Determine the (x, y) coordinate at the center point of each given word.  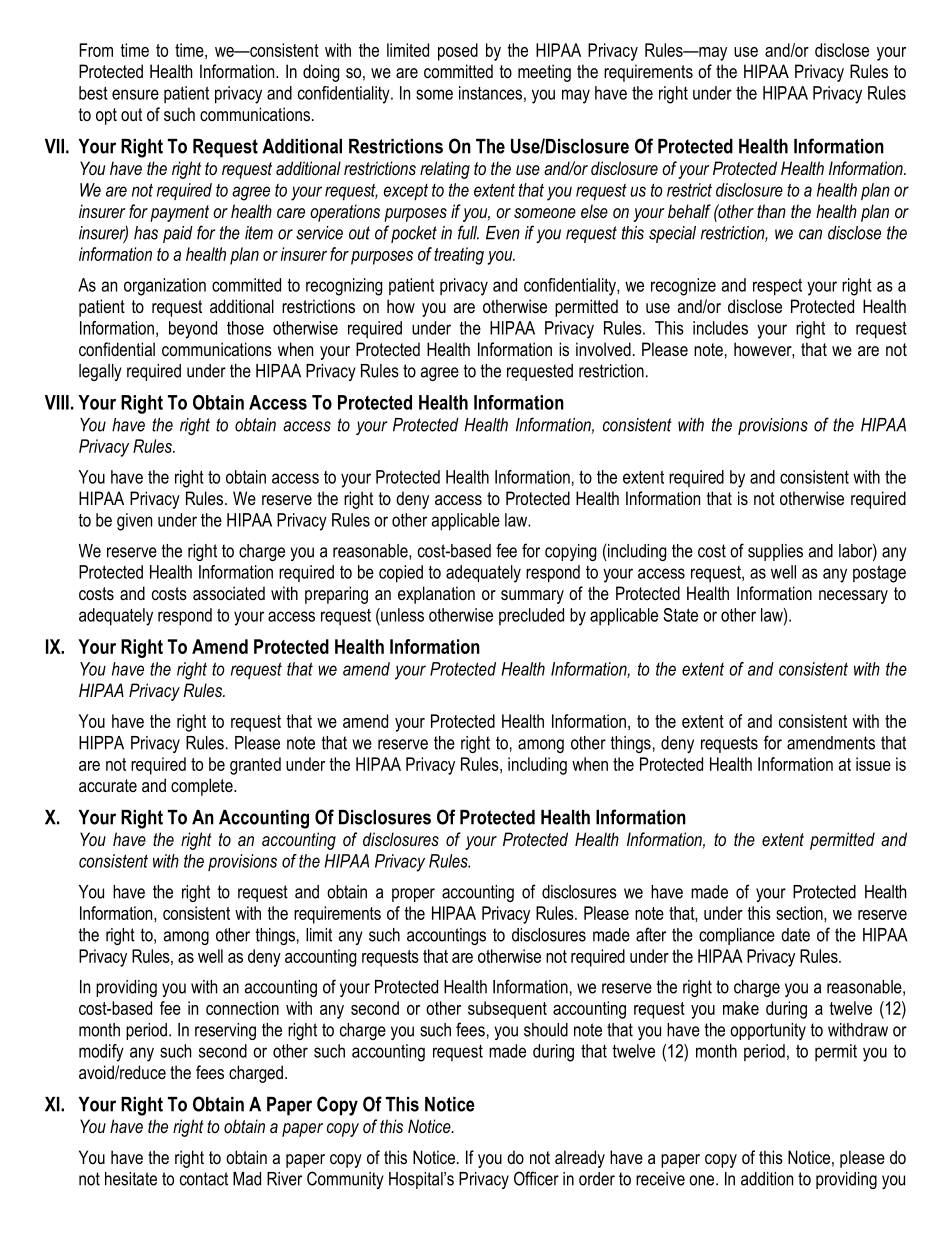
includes (720, 328)
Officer (536, 1178)
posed (458, 52)
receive (660, 1179)
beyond (193, 330)
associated (229, 593)
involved (603, 349)
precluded (531, 616)
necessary (853, 597)
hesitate (131, 1179)
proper (413, 895)
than (771, 211)
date (795, 935)
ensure (135, 94)
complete (203, 787)
